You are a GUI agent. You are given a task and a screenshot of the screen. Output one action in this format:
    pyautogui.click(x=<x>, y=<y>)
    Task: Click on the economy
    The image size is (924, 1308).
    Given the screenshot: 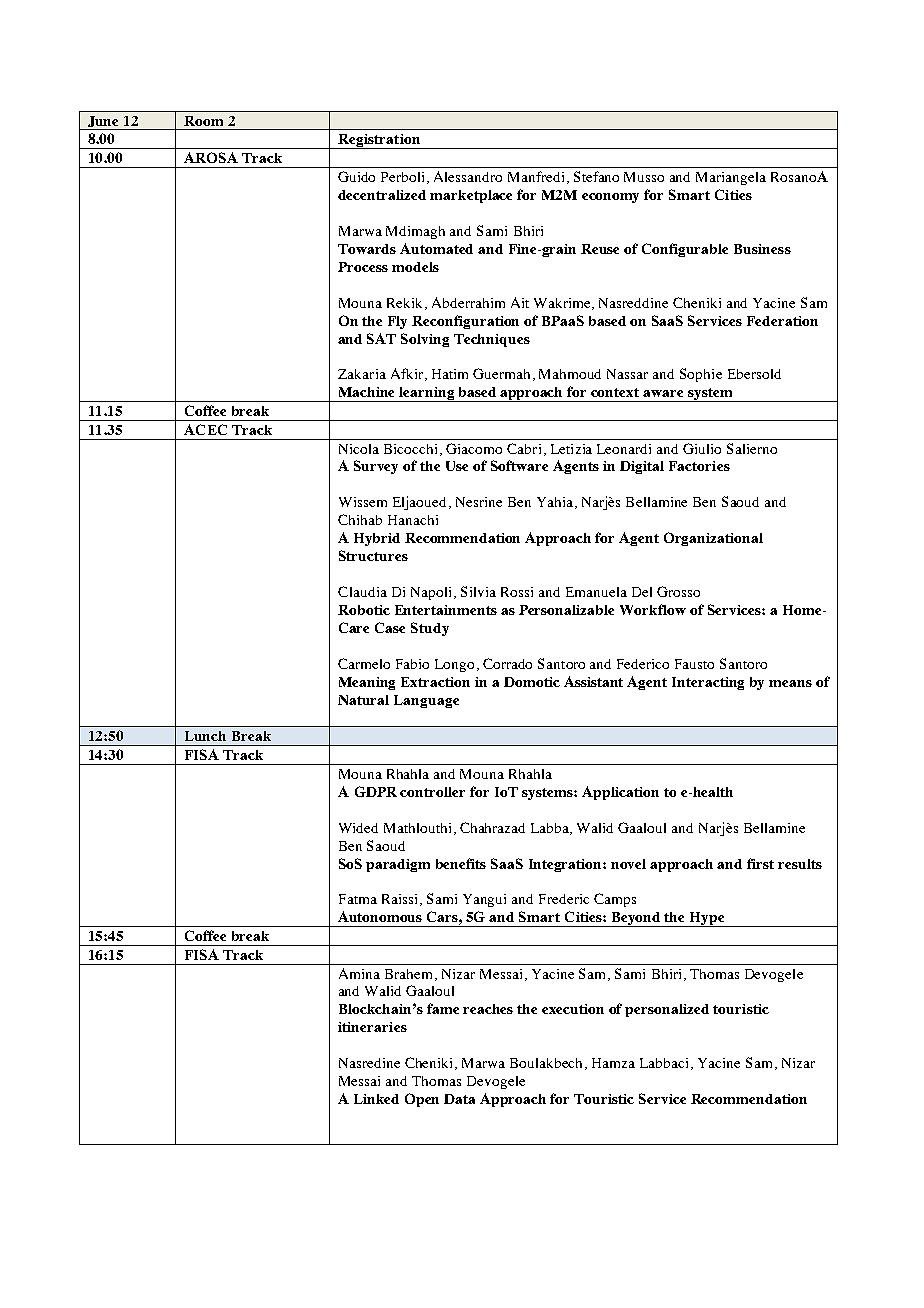 What is the action you would take?
    pyautogui.click(x=610, y=198)
